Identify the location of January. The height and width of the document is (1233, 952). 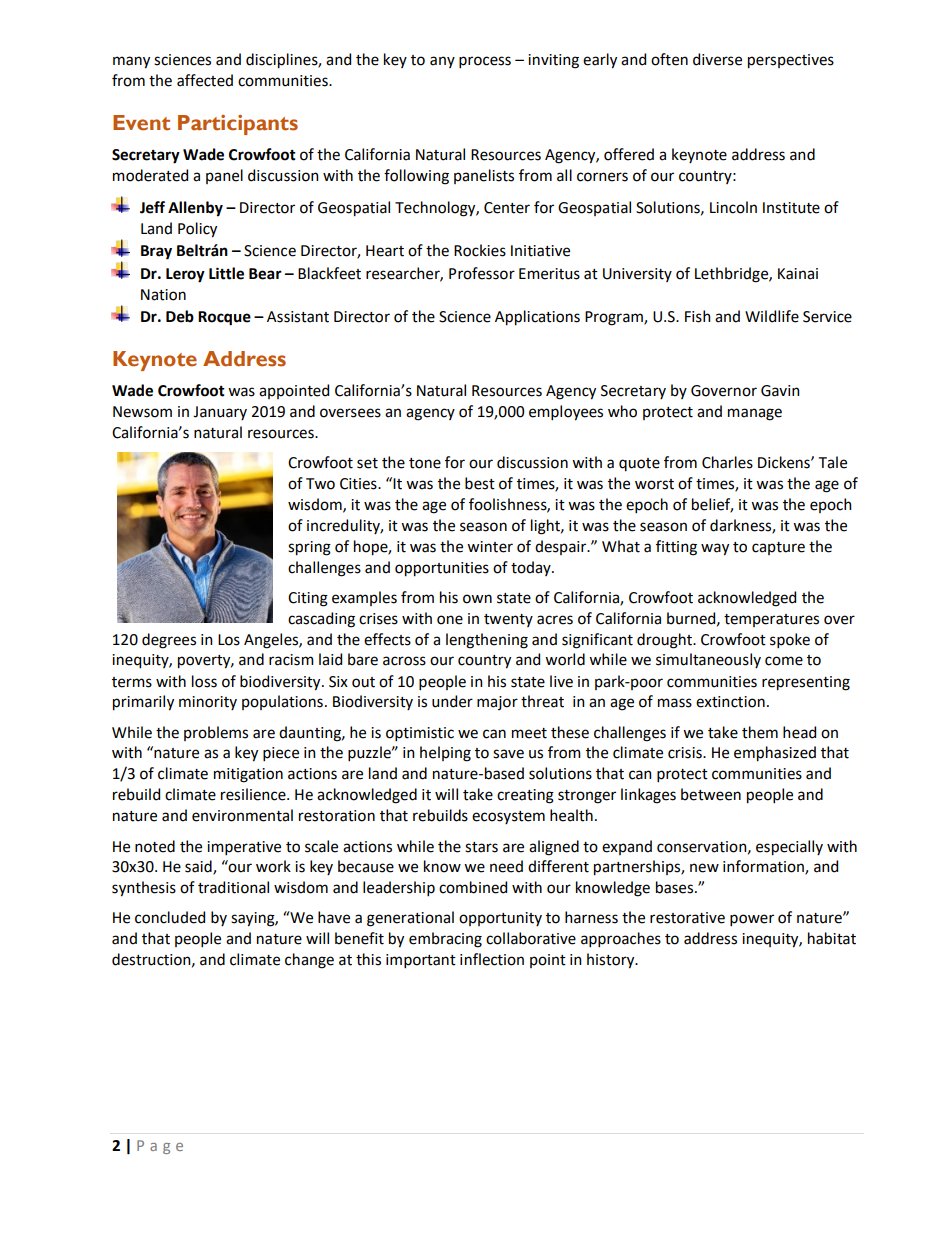
(220, 413).
